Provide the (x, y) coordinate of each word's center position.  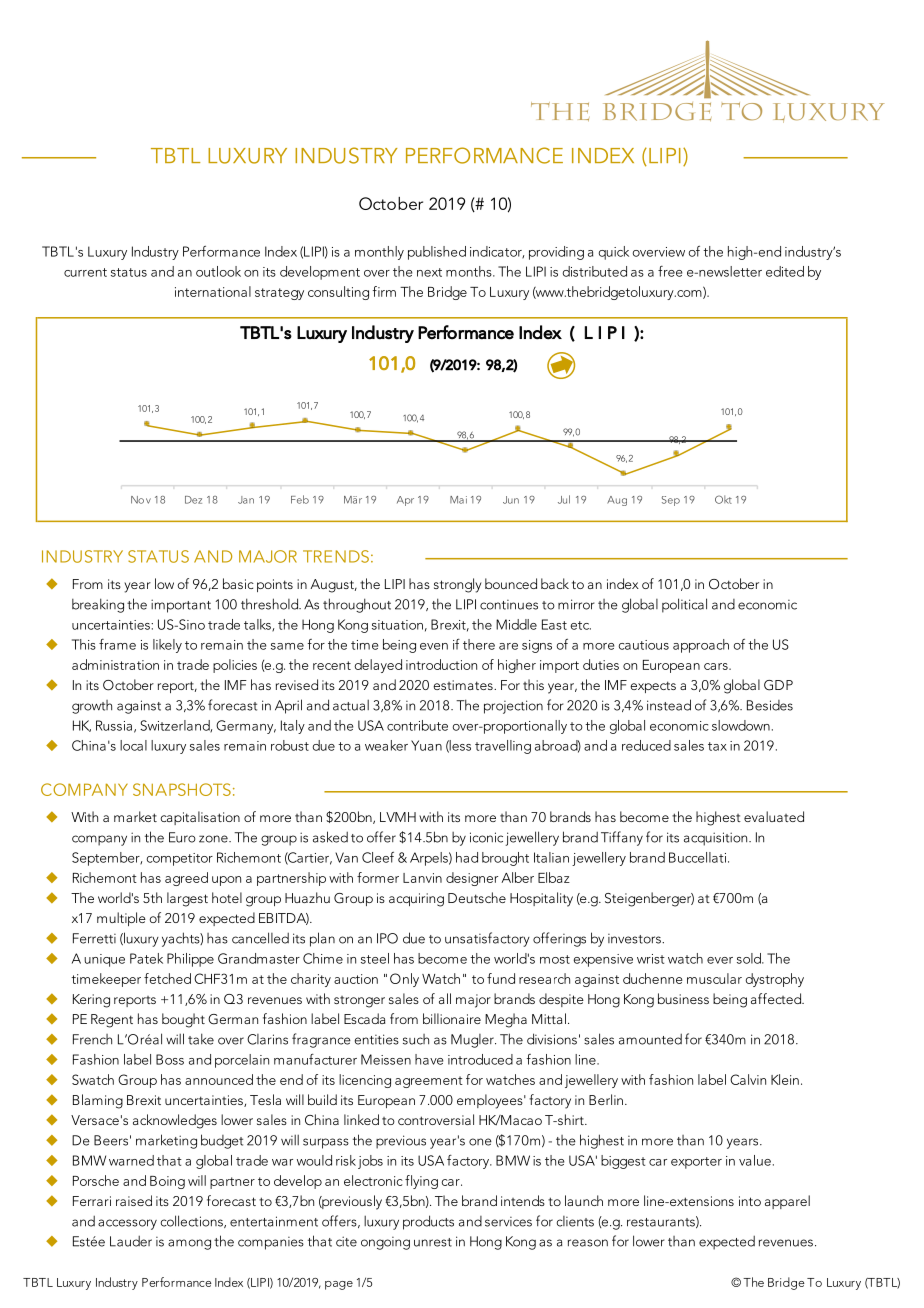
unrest (433, 1242)
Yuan (426, 745)
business (683, 998)
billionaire (452, 1018)
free (670, 271)
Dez (193, 500)
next (429, 272)
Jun (511, 500)
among (189, 1244)
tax (717, 746)
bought (183, 1020)
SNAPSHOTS (182, 789)
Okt (723, 499)
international (213, 291)
